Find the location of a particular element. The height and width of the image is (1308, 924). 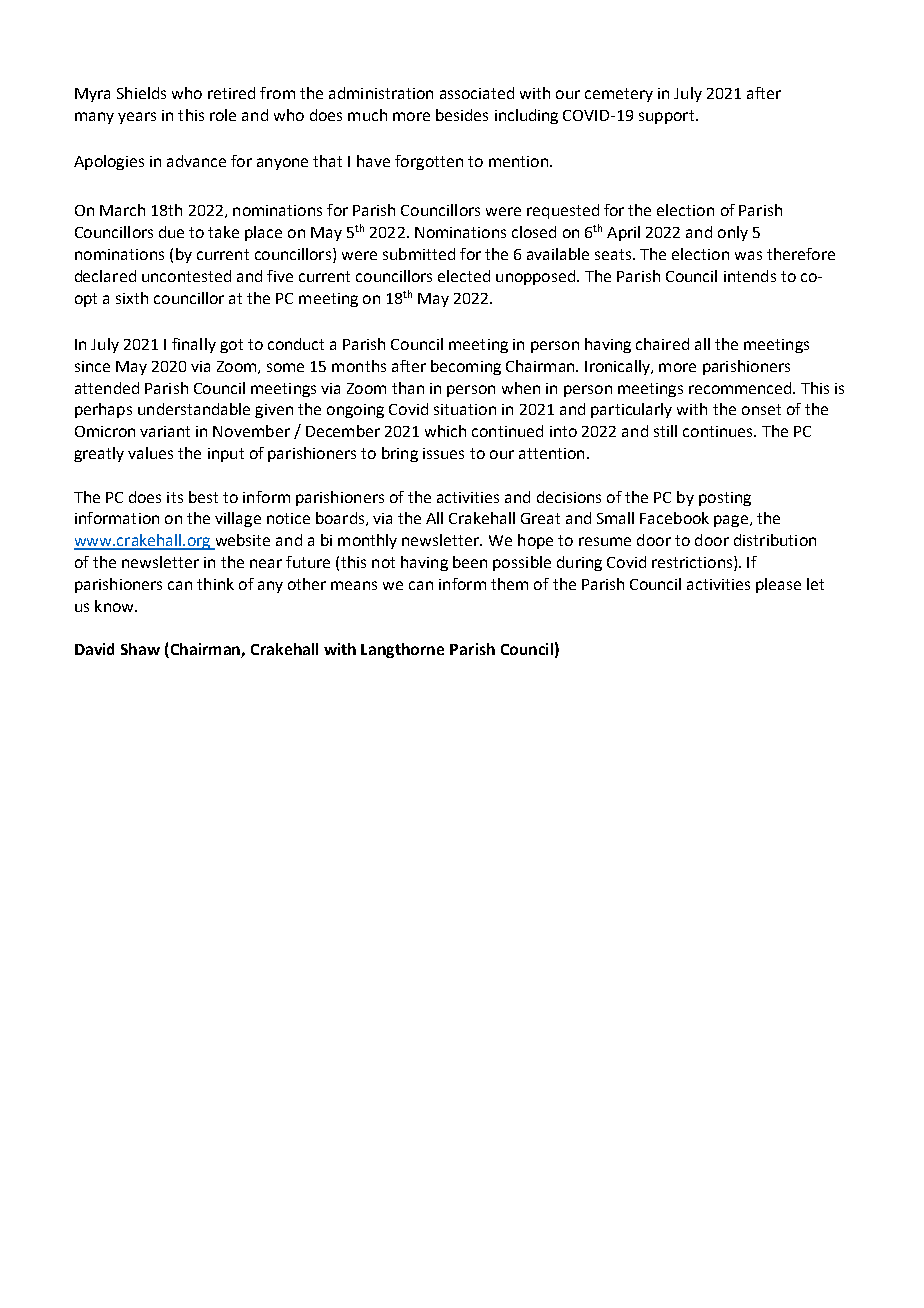

due is located at coordinates (171, 232).
